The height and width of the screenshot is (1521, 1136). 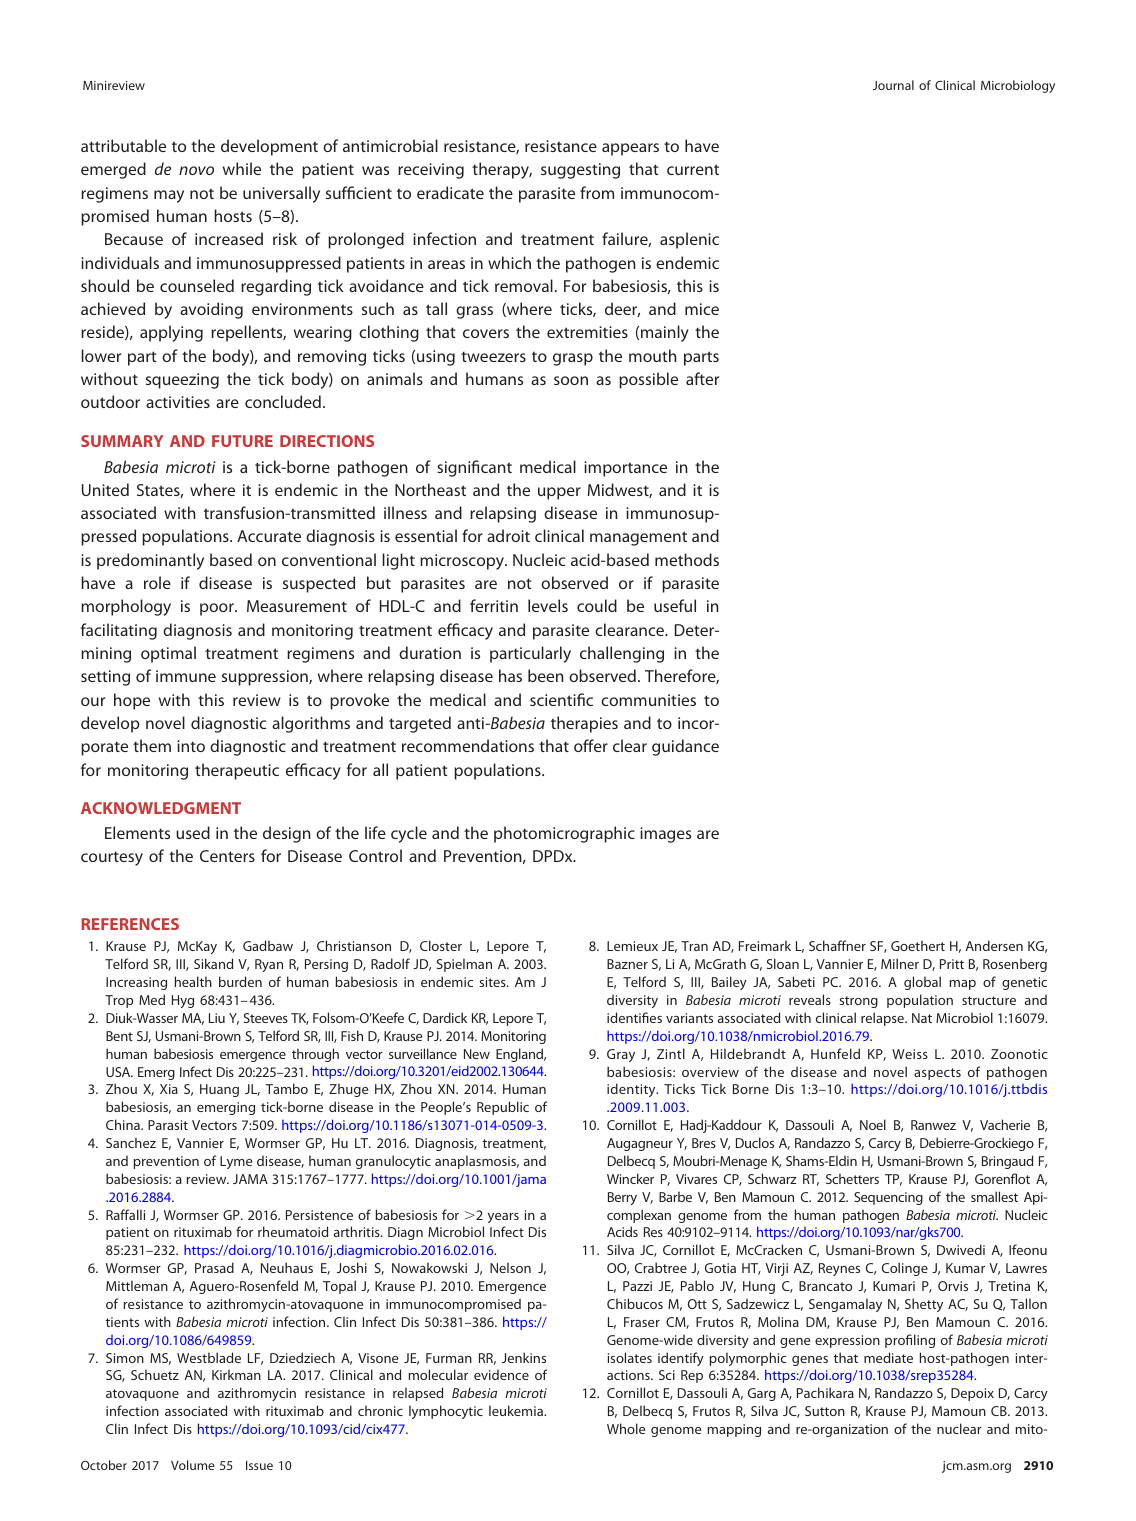 What do you see at coordinates (873, 1124) in the screenshot?
I see `Noel` at bounding box center [873, 1124].
